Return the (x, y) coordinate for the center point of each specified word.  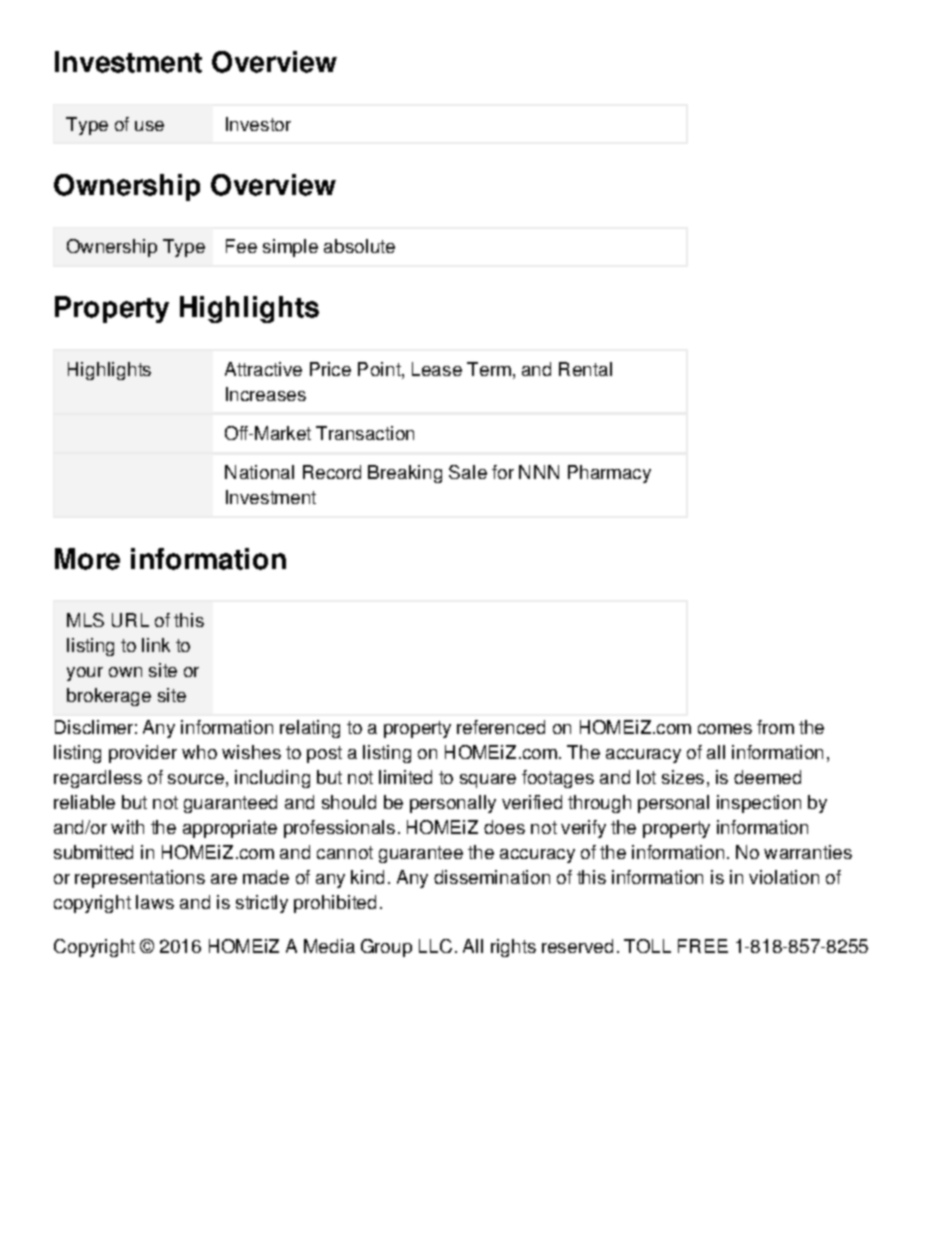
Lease (437, 369)
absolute (359, 246)
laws (155, 902)
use (149, 126)
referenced (501, 727)
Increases (266, 394)
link (156, 645)
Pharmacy (609, 474)
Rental (585, 369)
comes (725, 729)
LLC (435, 946)
